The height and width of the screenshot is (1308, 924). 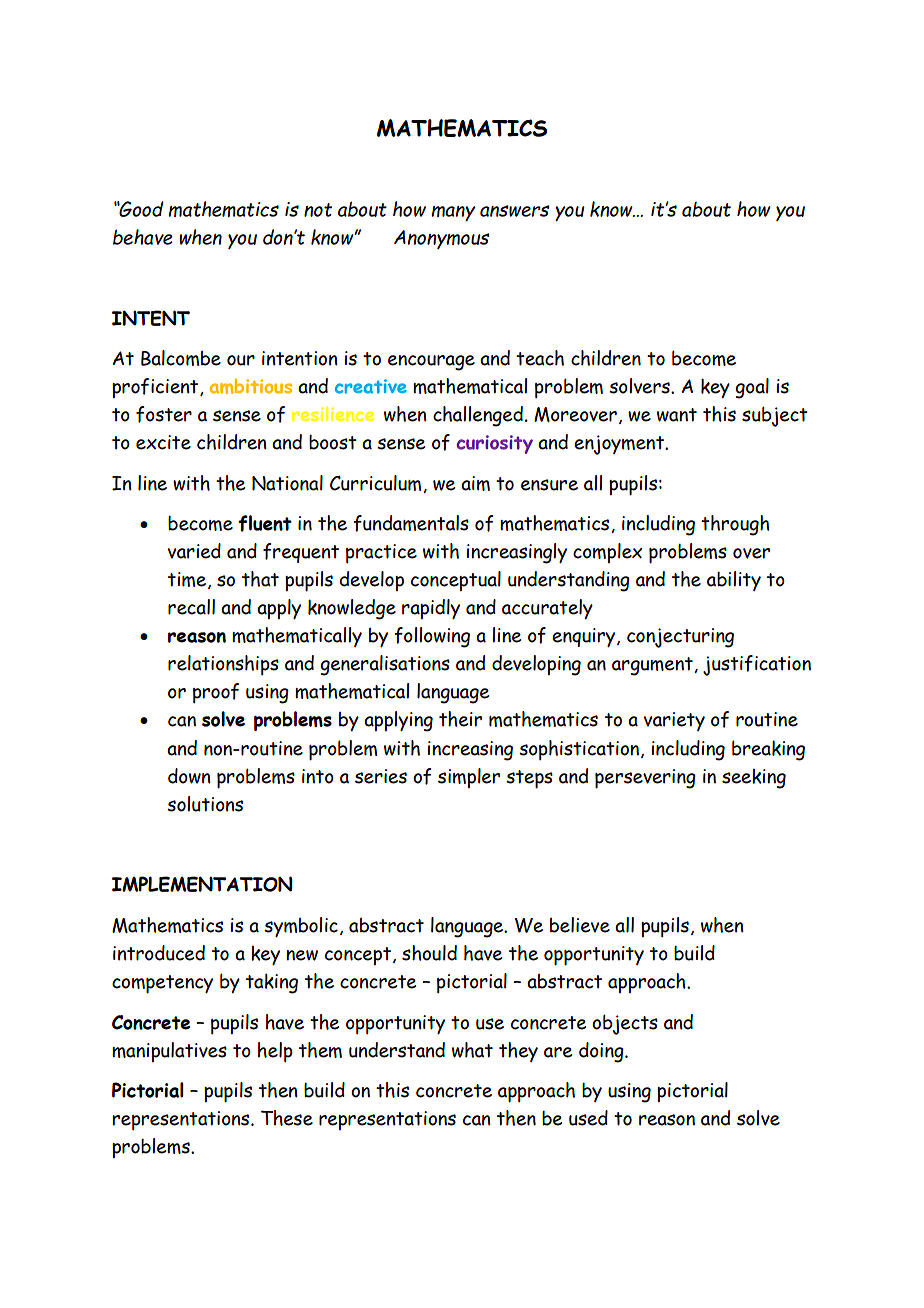 What do you see at coordinates (205, 804) in the screenshot?
I see `solutions` at bounding box center [205, 804].
